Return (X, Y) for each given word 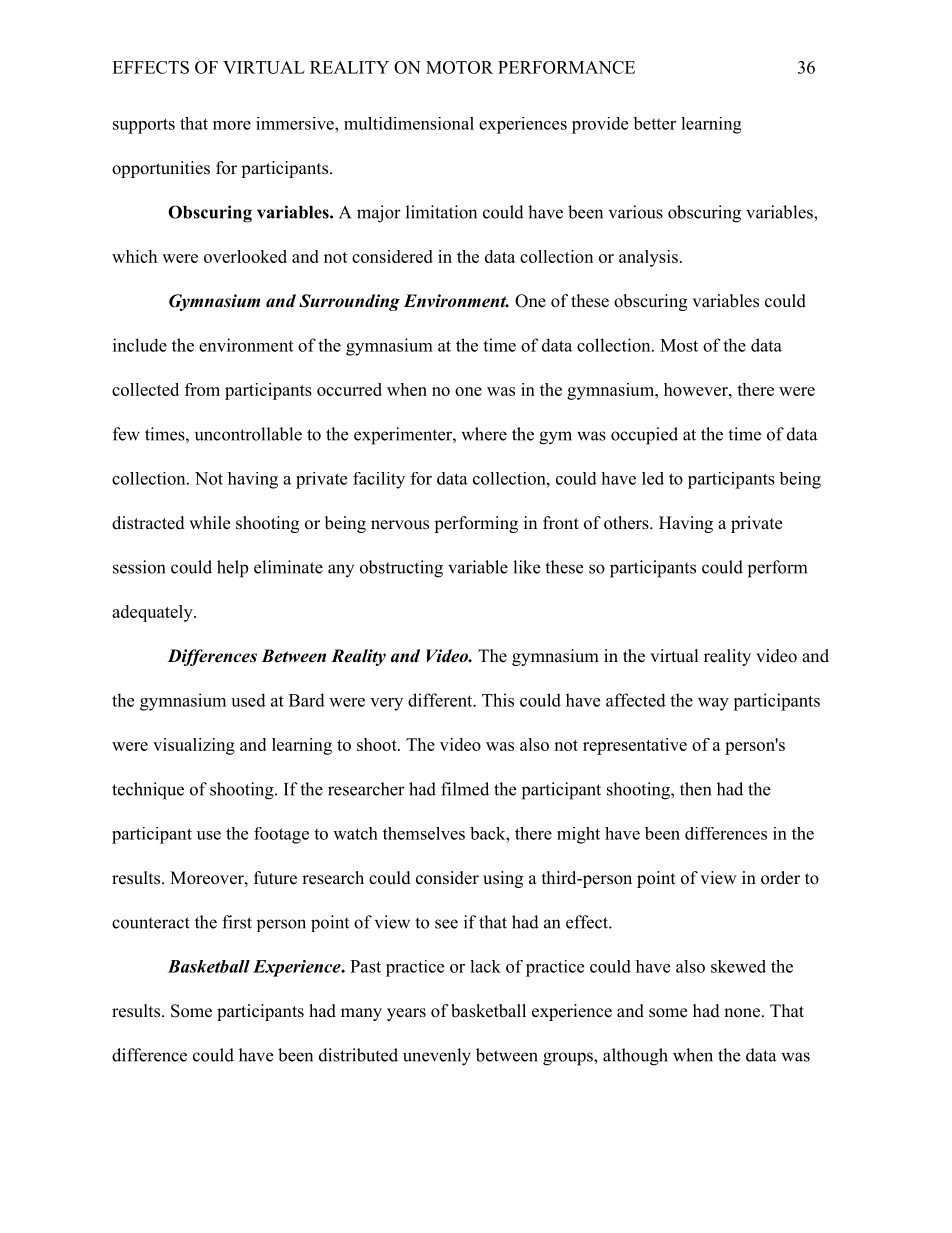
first (237, 922)
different (441, 700)
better (654, 123)
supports (144, 126)
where (484, 434)
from (202, 389)
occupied (644, 436)
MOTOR (459, 67)
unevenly (437, 1057)
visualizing (194, 746)
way (713, 704)
